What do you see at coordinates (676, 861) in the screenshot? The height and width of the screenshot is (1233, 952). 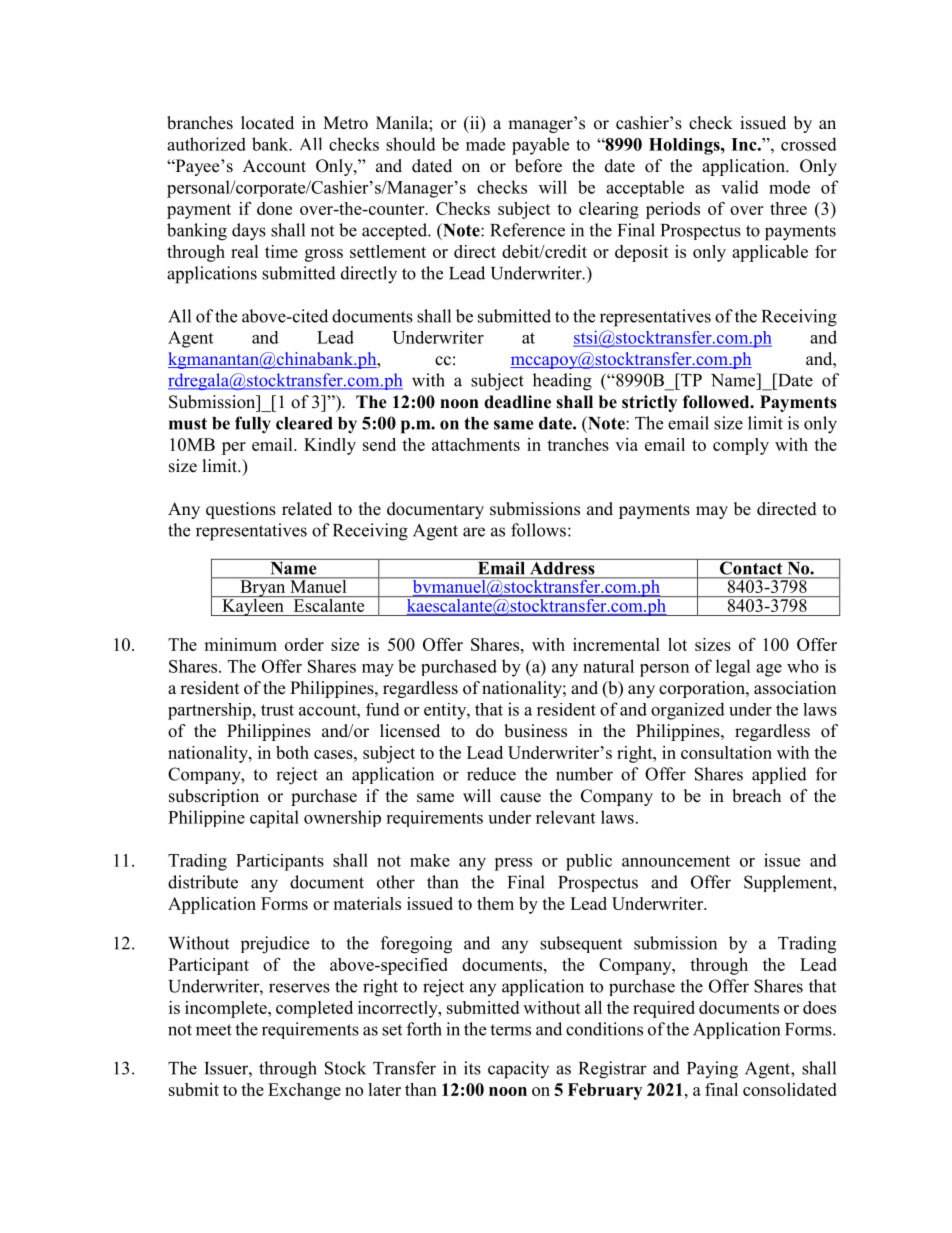 I see `announcement` at bounding box center [676, 861].
